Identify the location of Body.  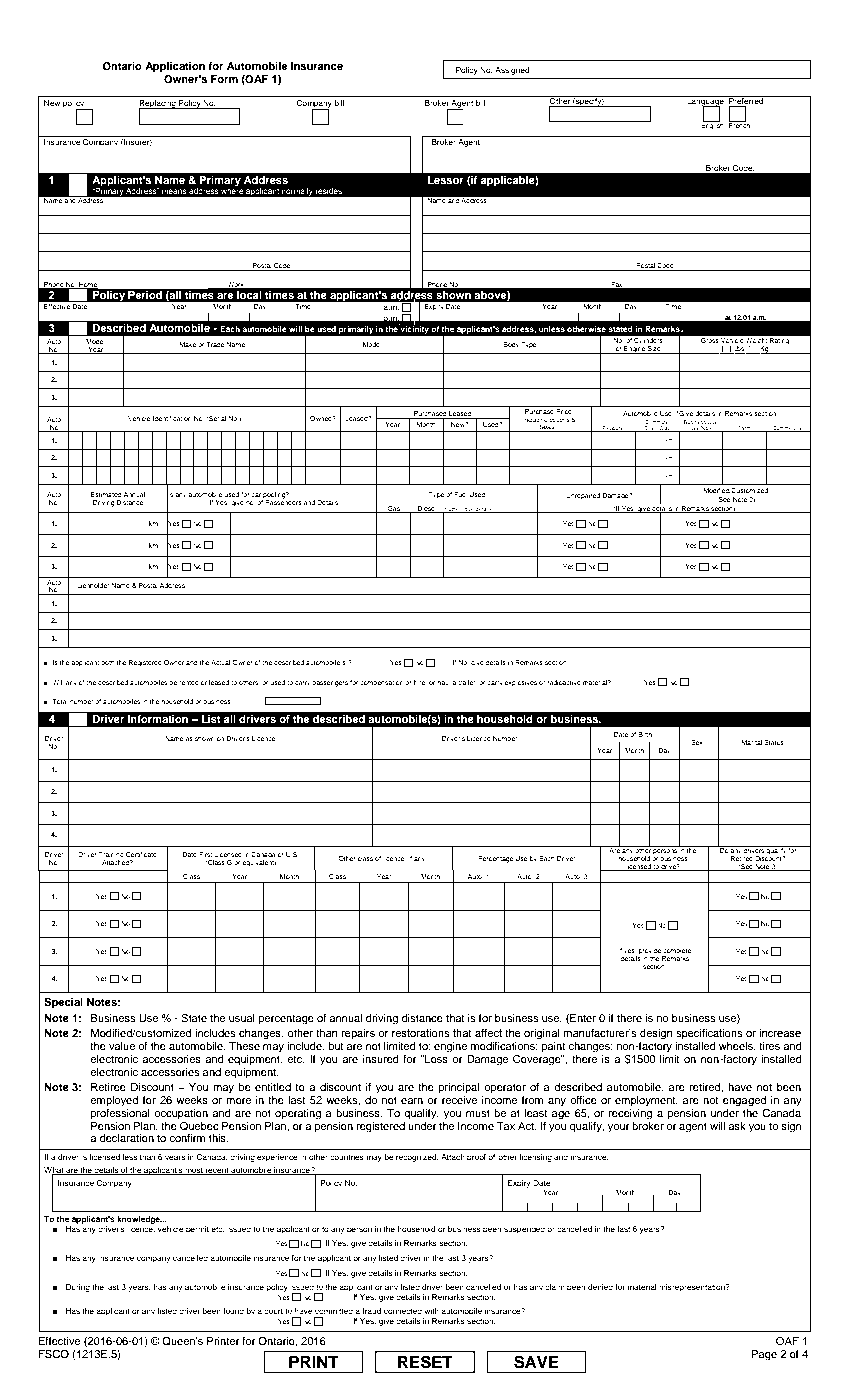
(511, 345).
